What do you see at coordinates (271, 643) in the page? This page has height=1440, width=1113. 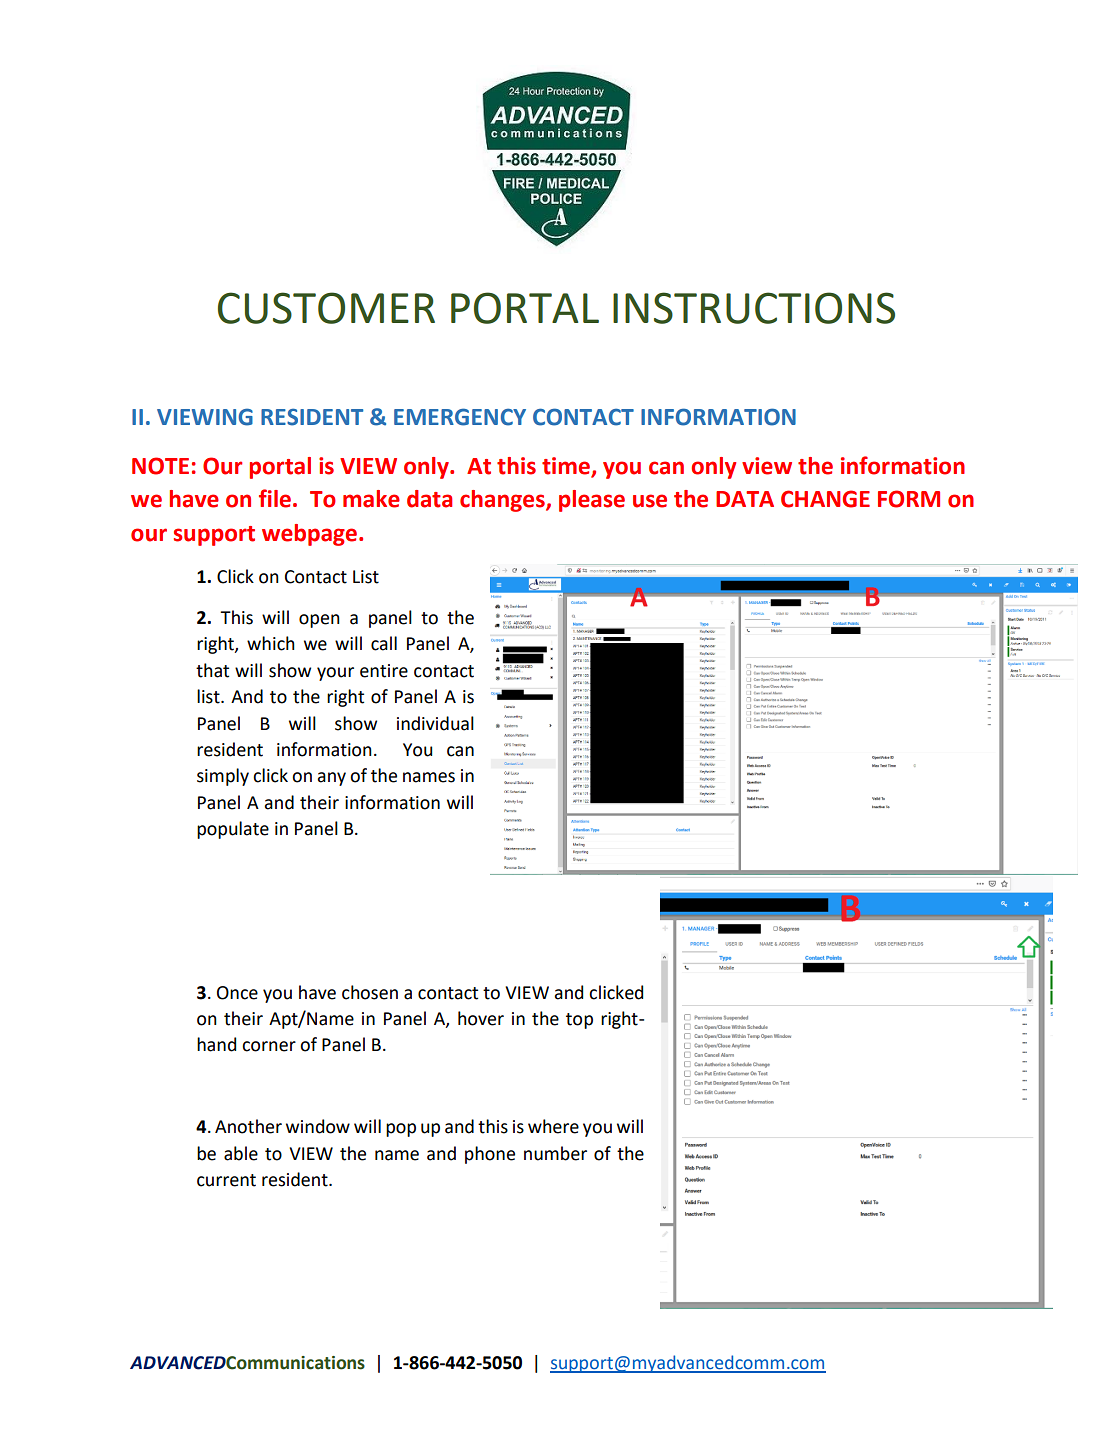 I see `which` at bounding box center [271, 643].
